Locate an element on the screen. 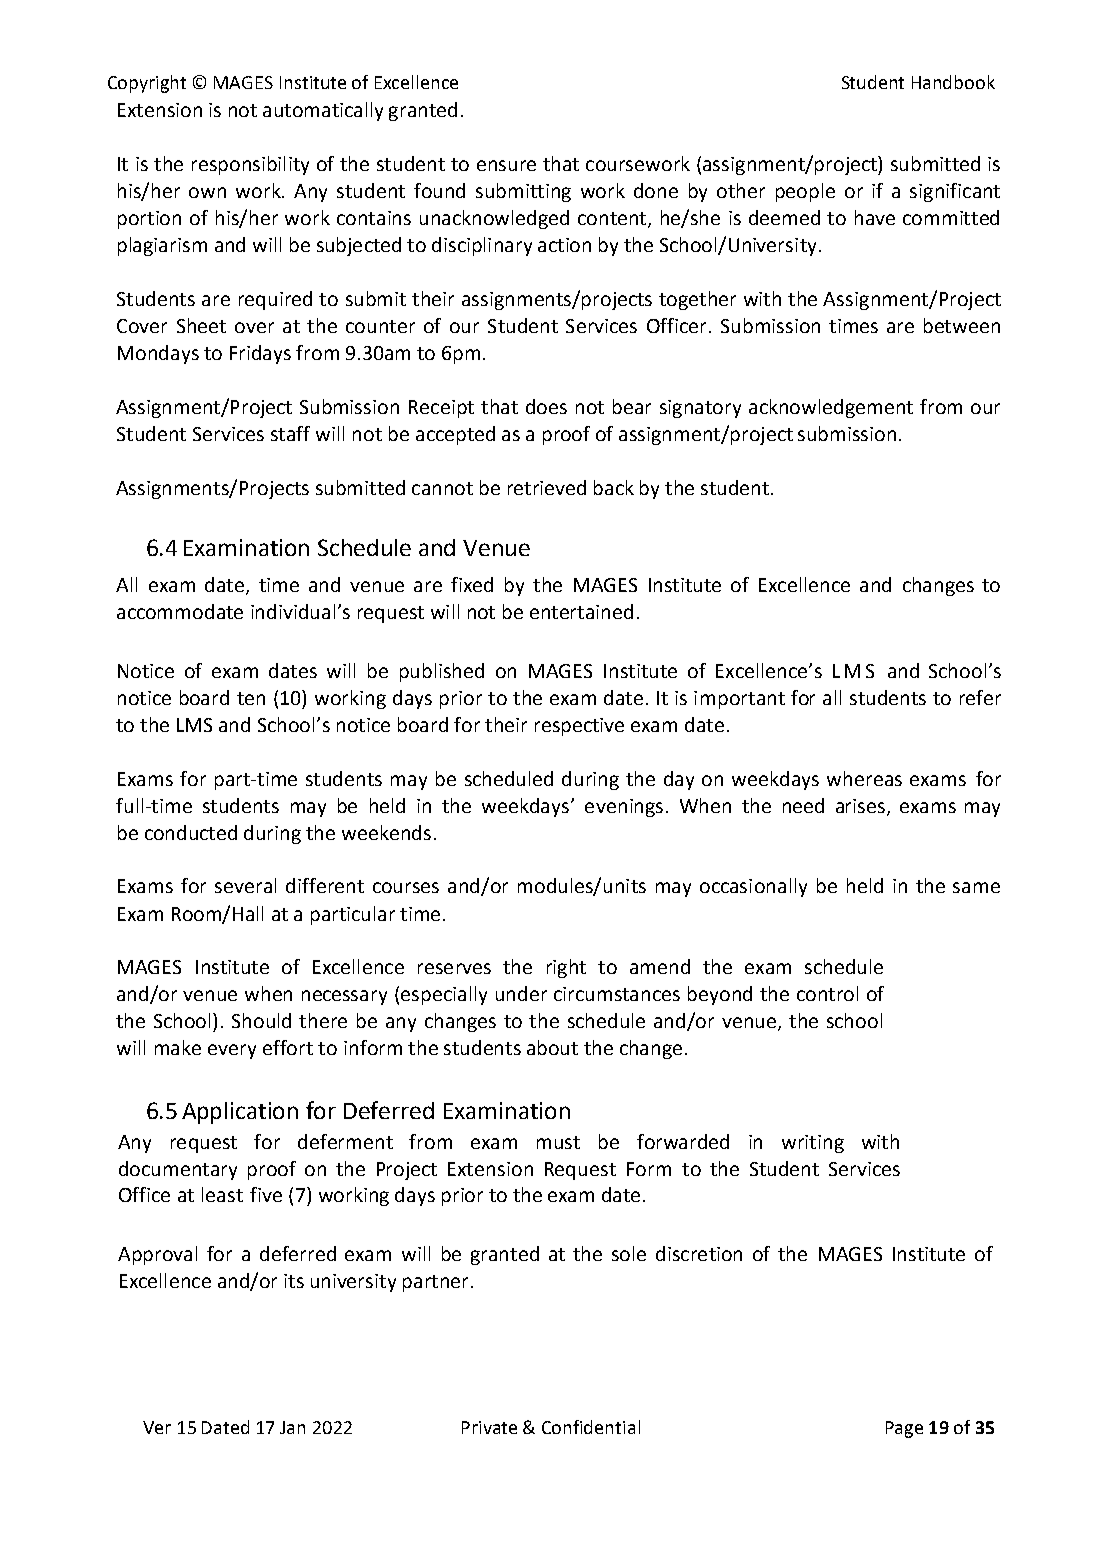 This screenshot has height=1549, width=1097. staff is located at coordinates (290, 433).
